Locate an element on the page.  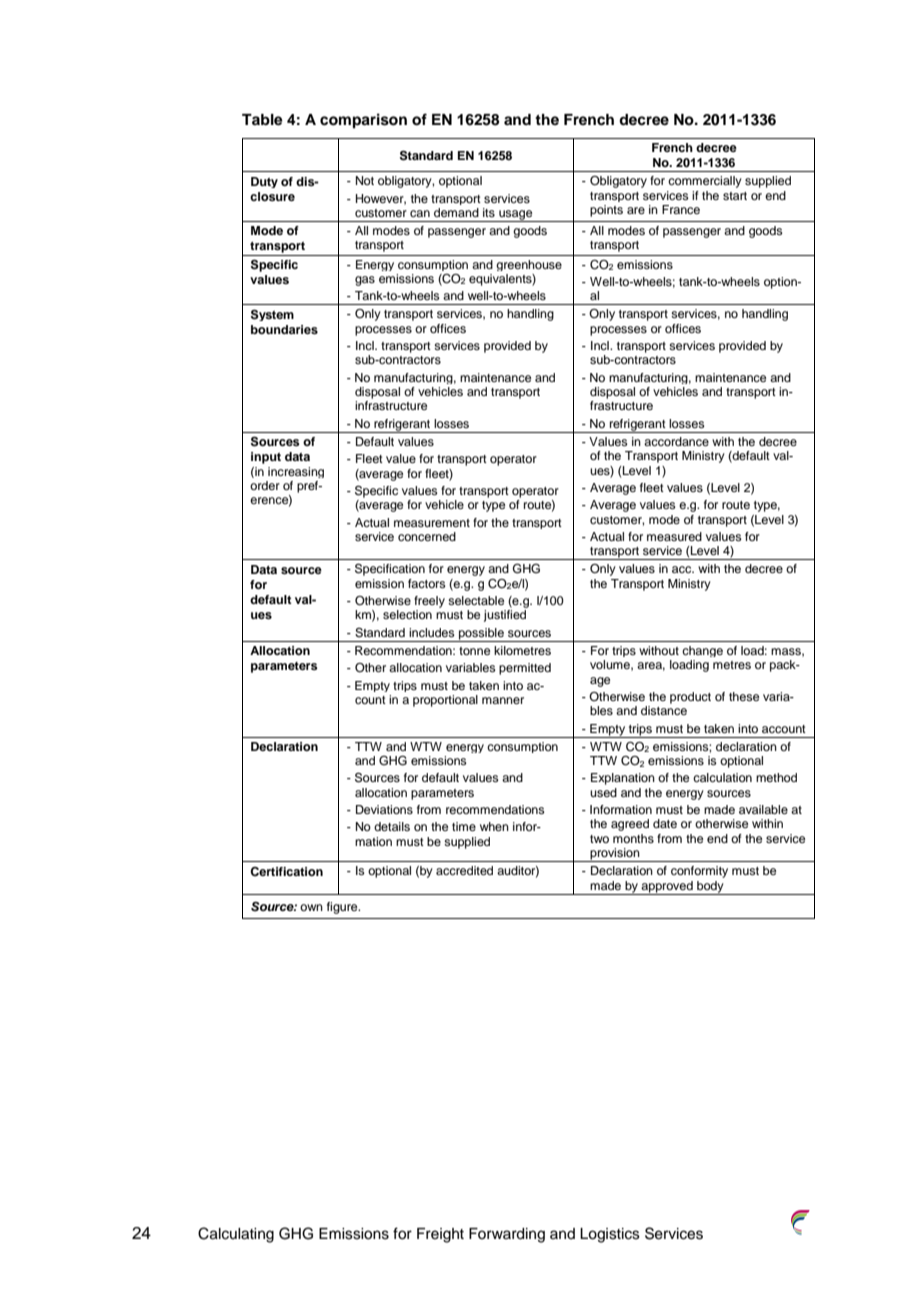
commercially is located at coordinates (705, 182).
